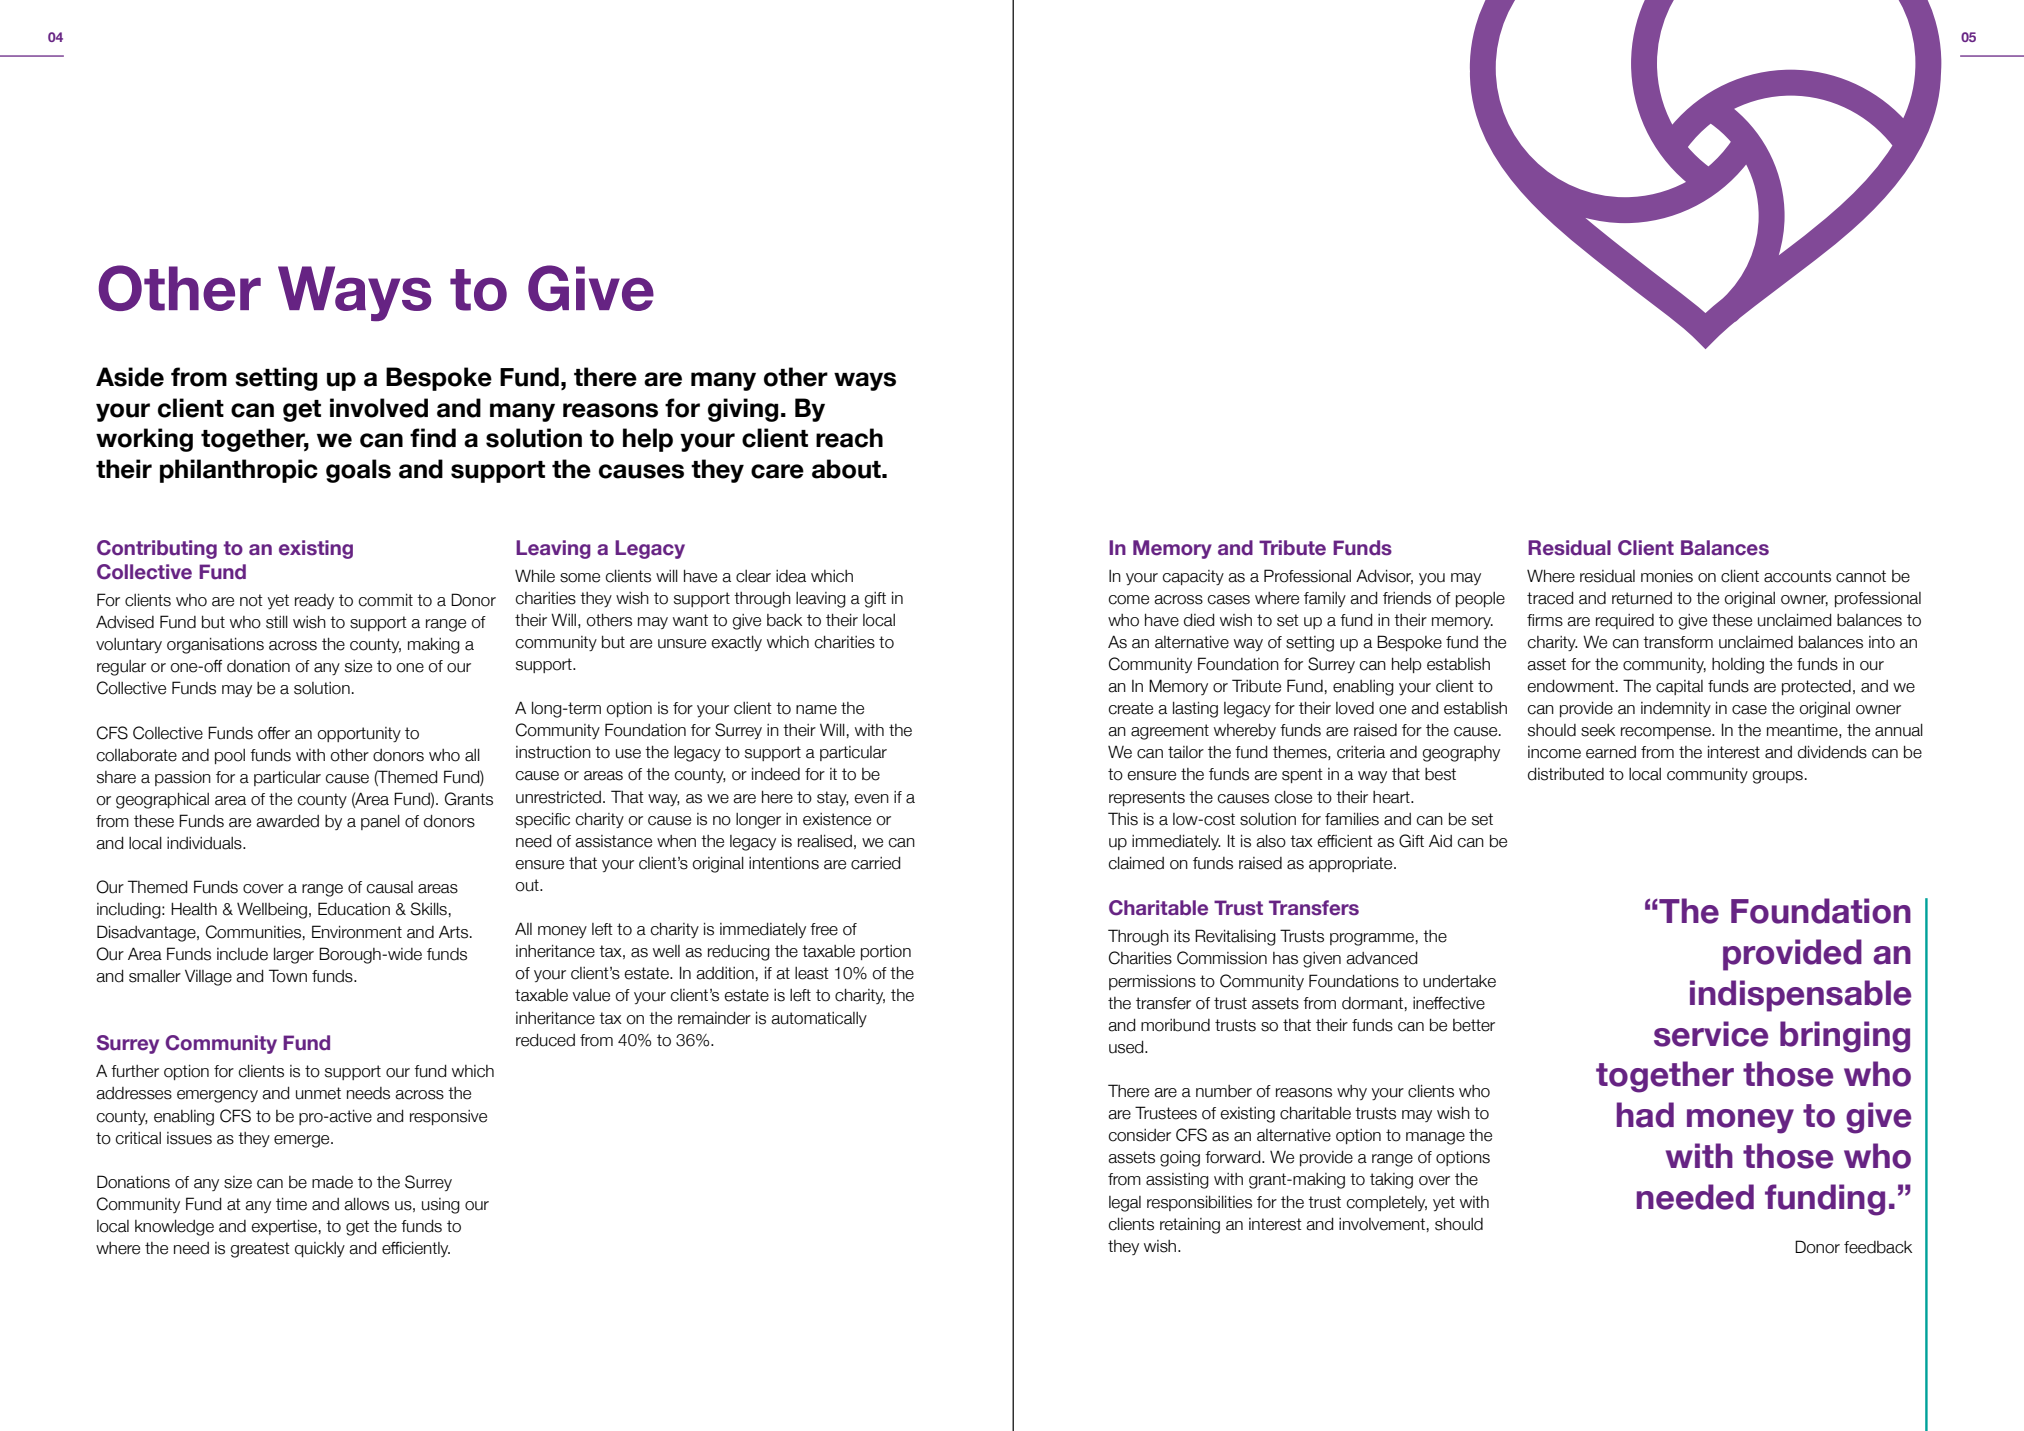  I want to click on This, so click(1123, 819).
